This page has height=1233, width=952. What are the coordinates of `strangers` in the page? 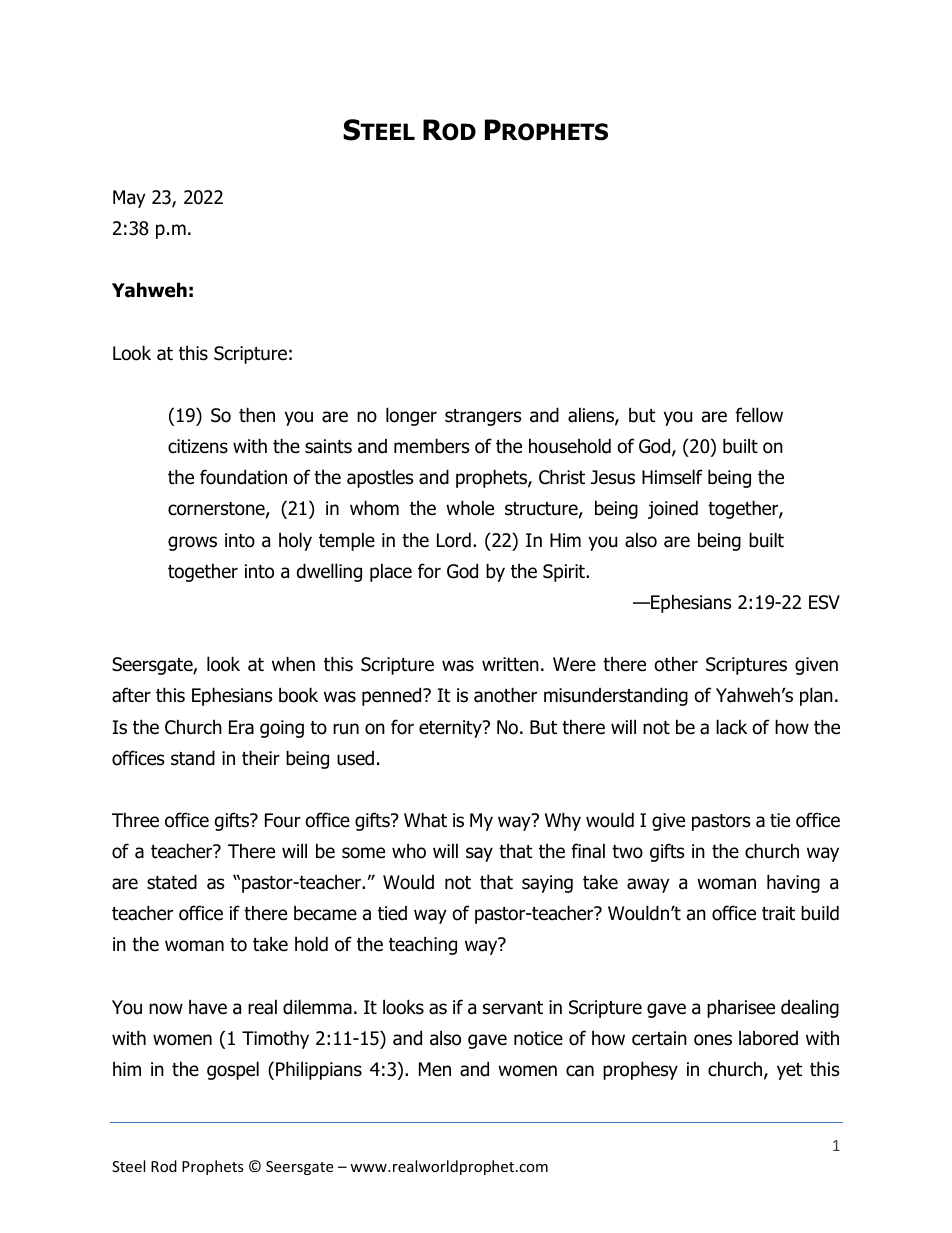 It's located at (483, 417).
